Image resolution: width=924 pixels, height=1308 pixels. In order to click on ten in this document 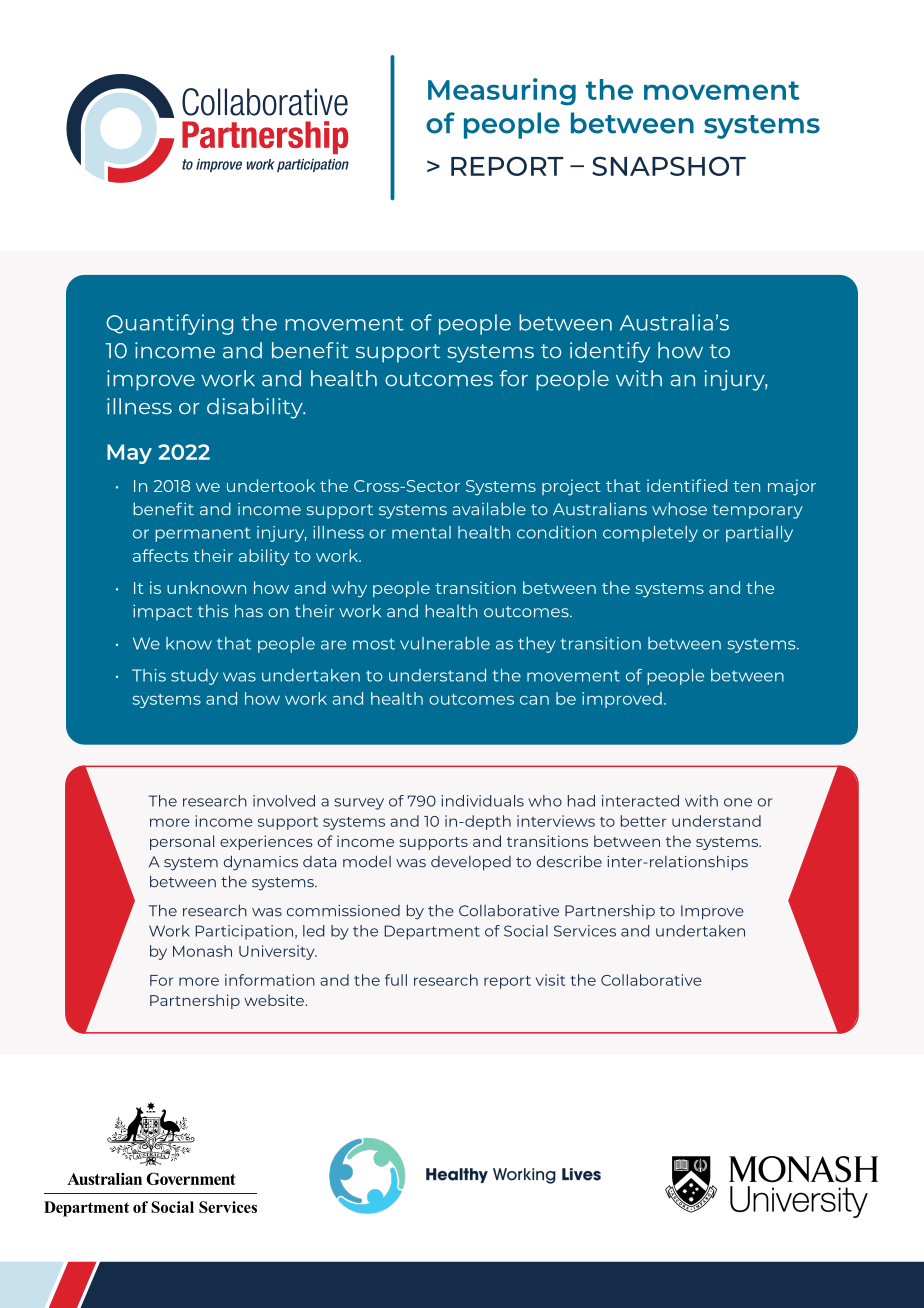, I will do `click(746, 486)`.
